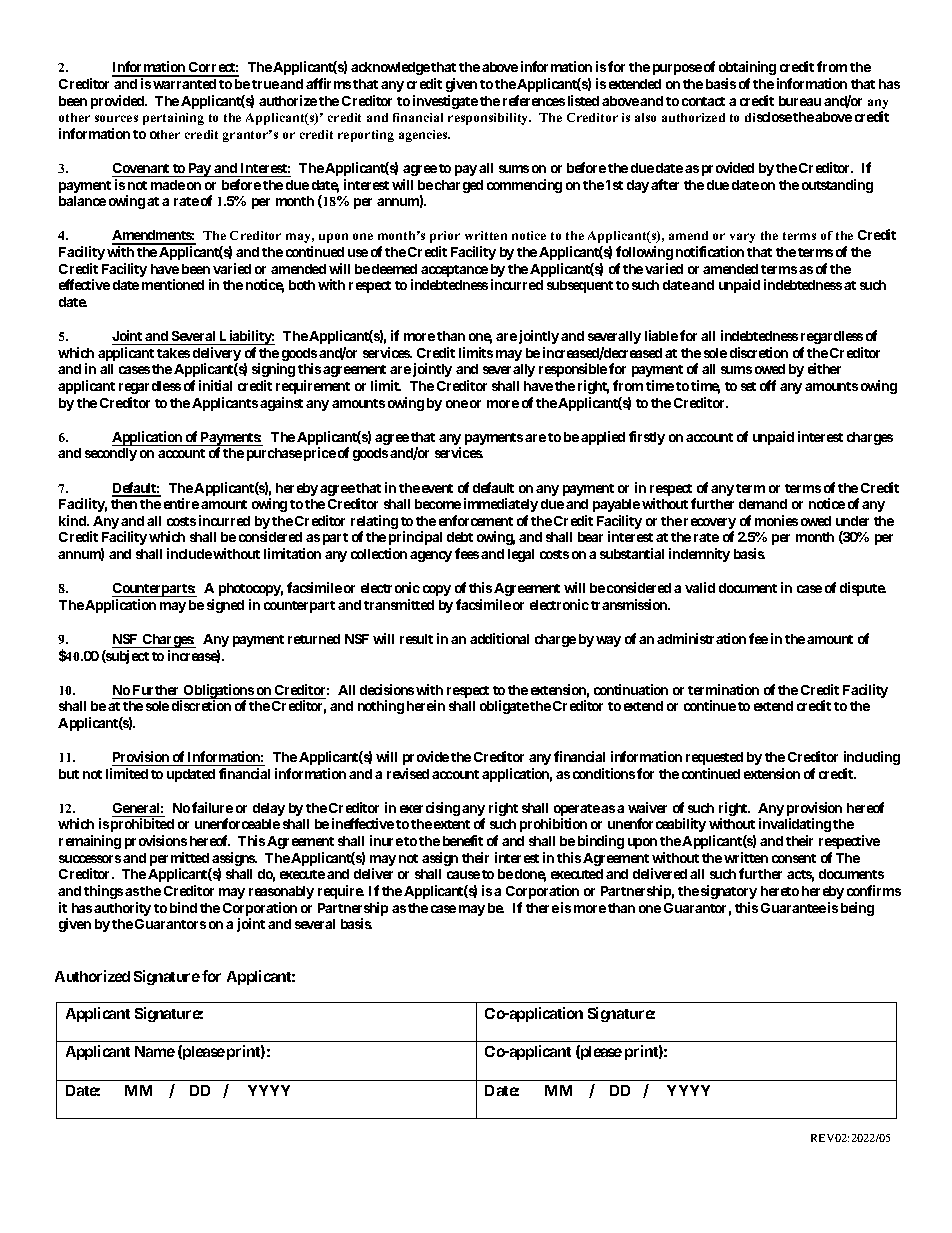 This document has height=1233, width=952. What do you see at coordinates (768, 385) in the document?
I see `off` at bounding box center [768, 385].
